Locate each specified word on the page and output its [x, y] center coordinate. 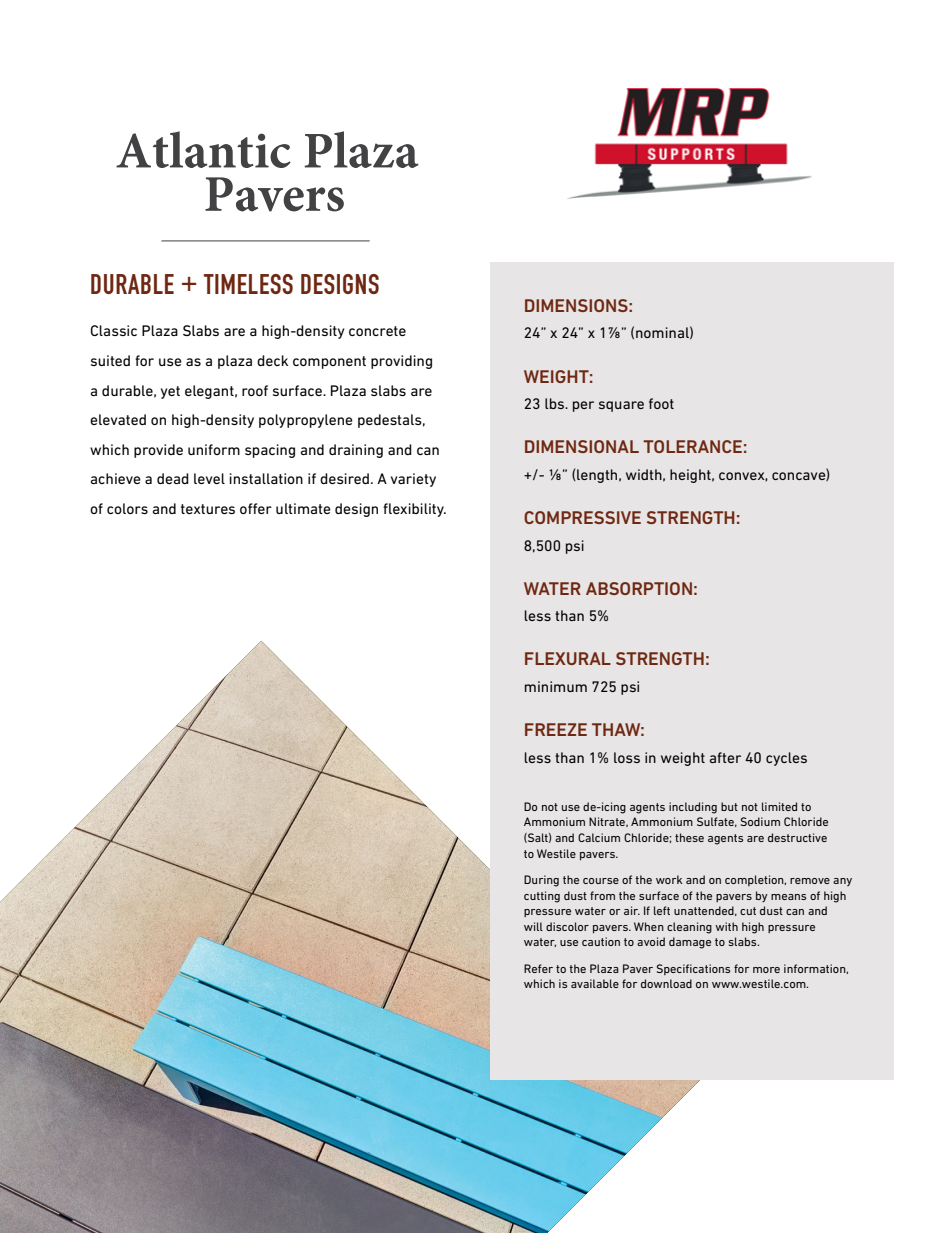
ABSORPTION [639, 588]
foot [661, 403]
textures [208, 509]
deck [272, 360]
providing [401, 362]
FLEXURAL [568, 658]
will [533, 926]
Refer [538, 968]
